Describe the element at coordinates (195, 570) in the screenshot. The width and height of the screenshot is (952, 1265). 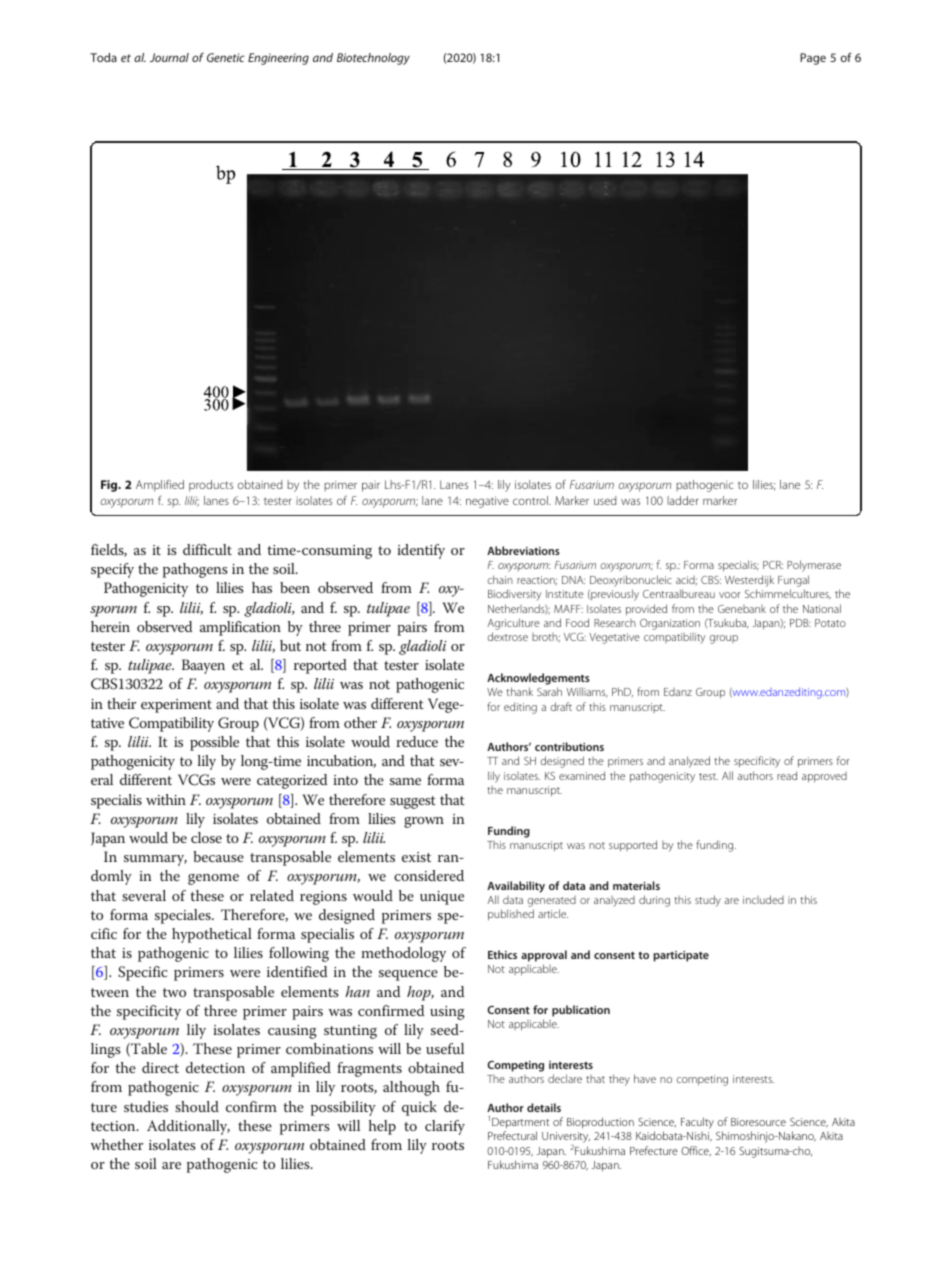
I see `pathogens` at that location.
